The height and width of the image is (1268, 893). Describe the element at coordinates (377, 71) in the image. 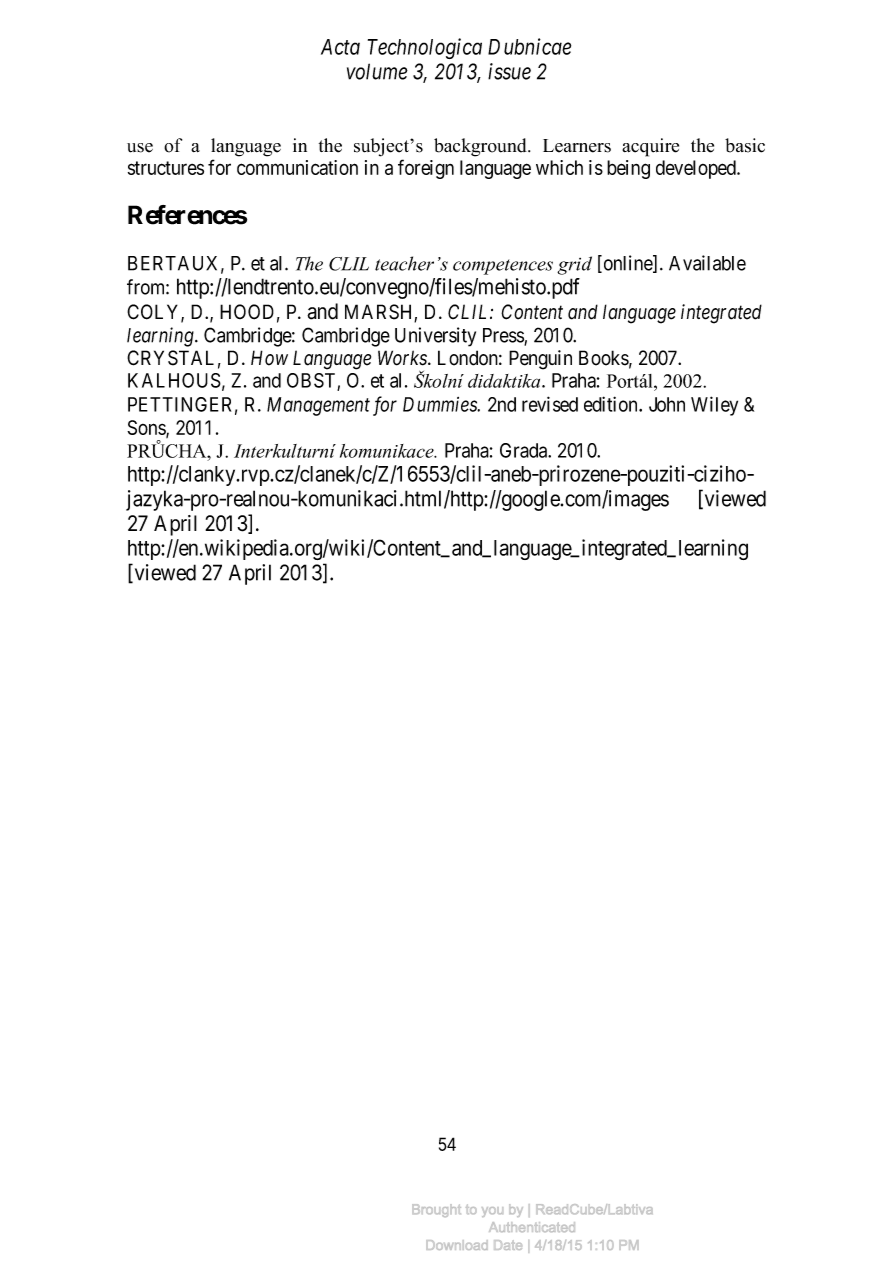

I see `volume` at that location.
